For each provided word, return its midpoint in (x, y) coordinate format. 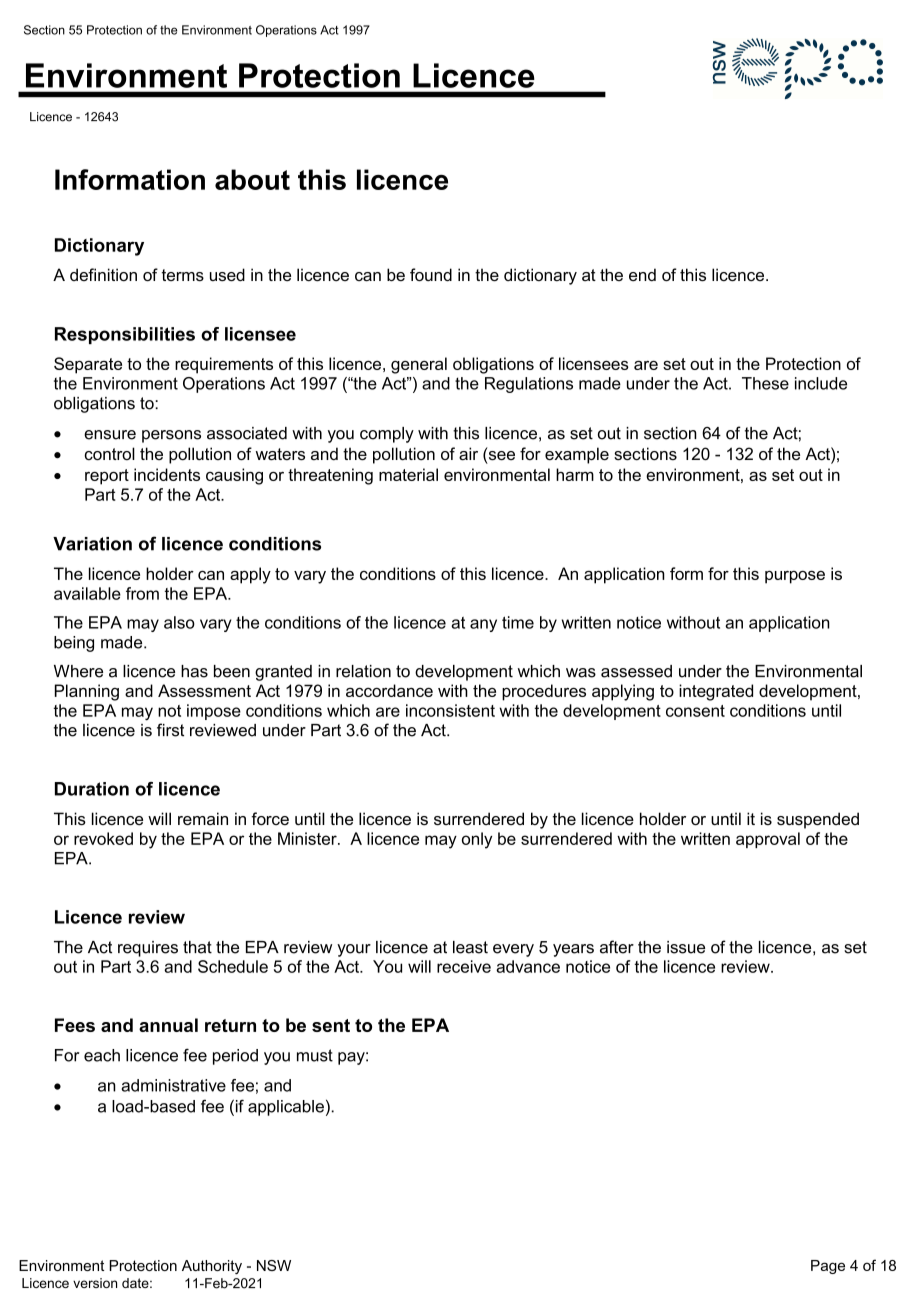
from (142, 593)
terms (183, 275)
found (431, 274)
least (470, 947)
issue (686, 947)
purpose (795, 577)
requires (148, 949)
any (483, 625)
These (765, 383)
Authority (212, 1267)
